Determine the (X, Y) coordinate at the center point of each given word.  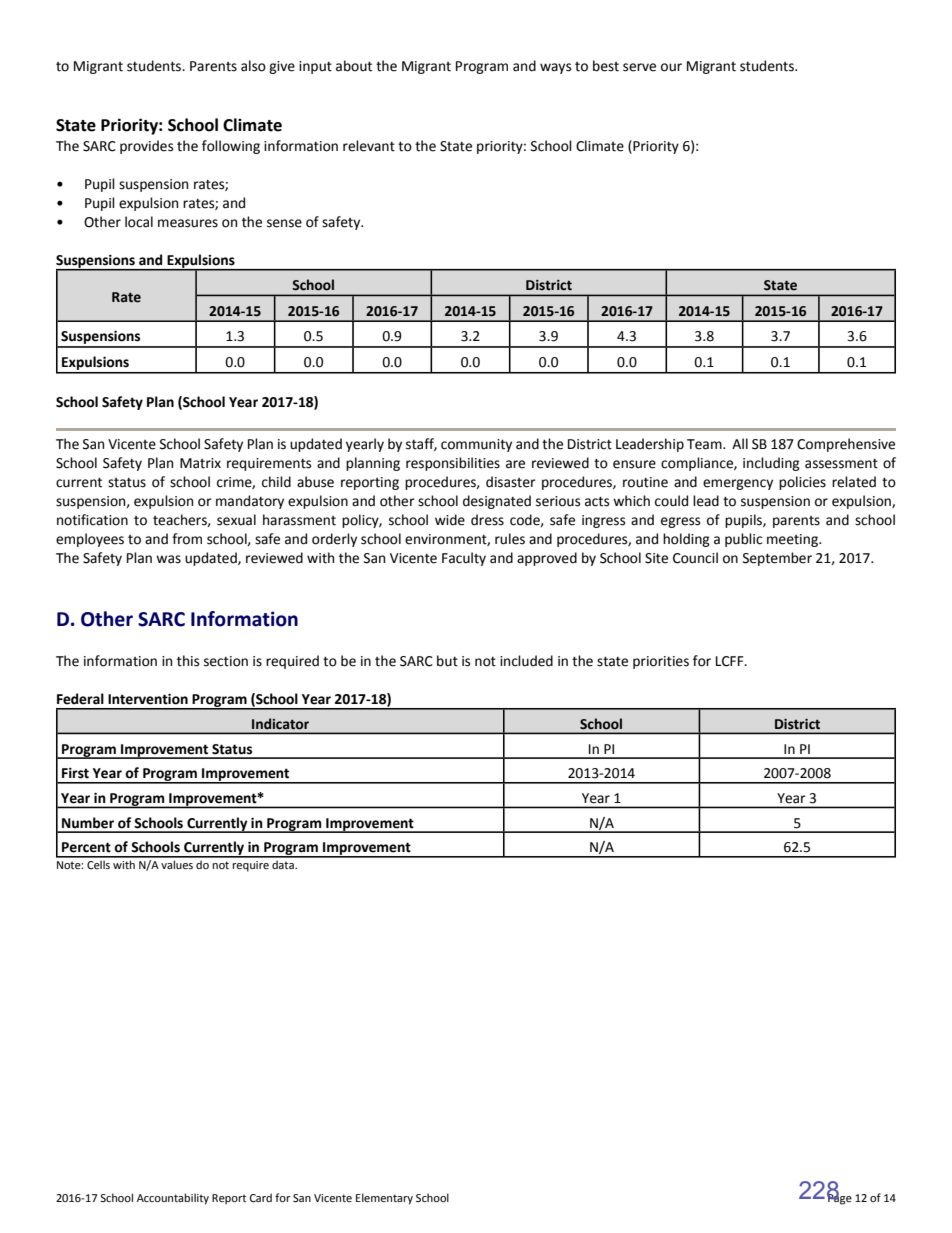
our (671, 67)
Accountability (173, 1199)
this (188, 661)
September (777, 559)
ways (555, 68)
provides (146, 147)
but (447, 661)
